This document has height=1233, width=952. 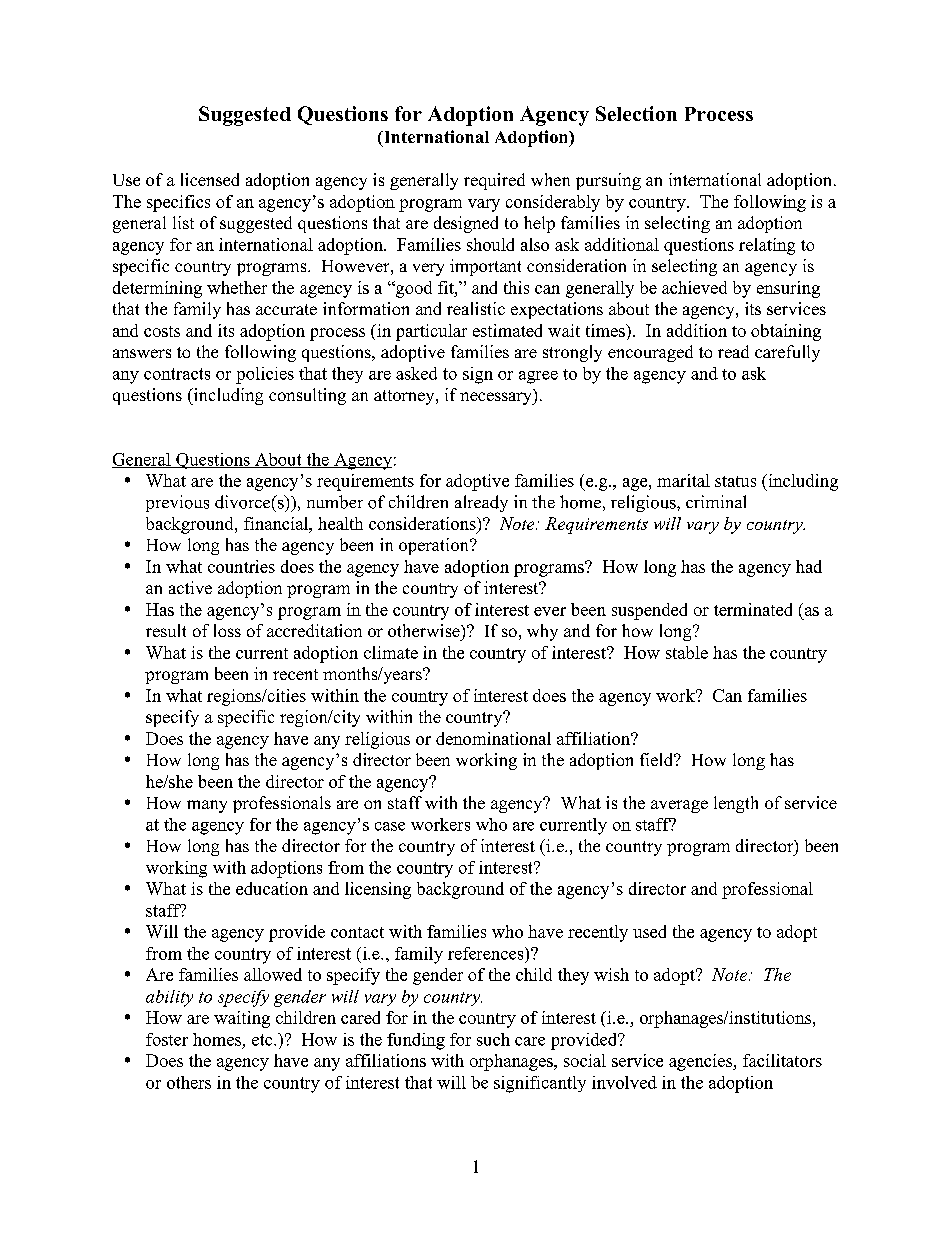 I want to click on licensed, so click(x=210, y=179).
